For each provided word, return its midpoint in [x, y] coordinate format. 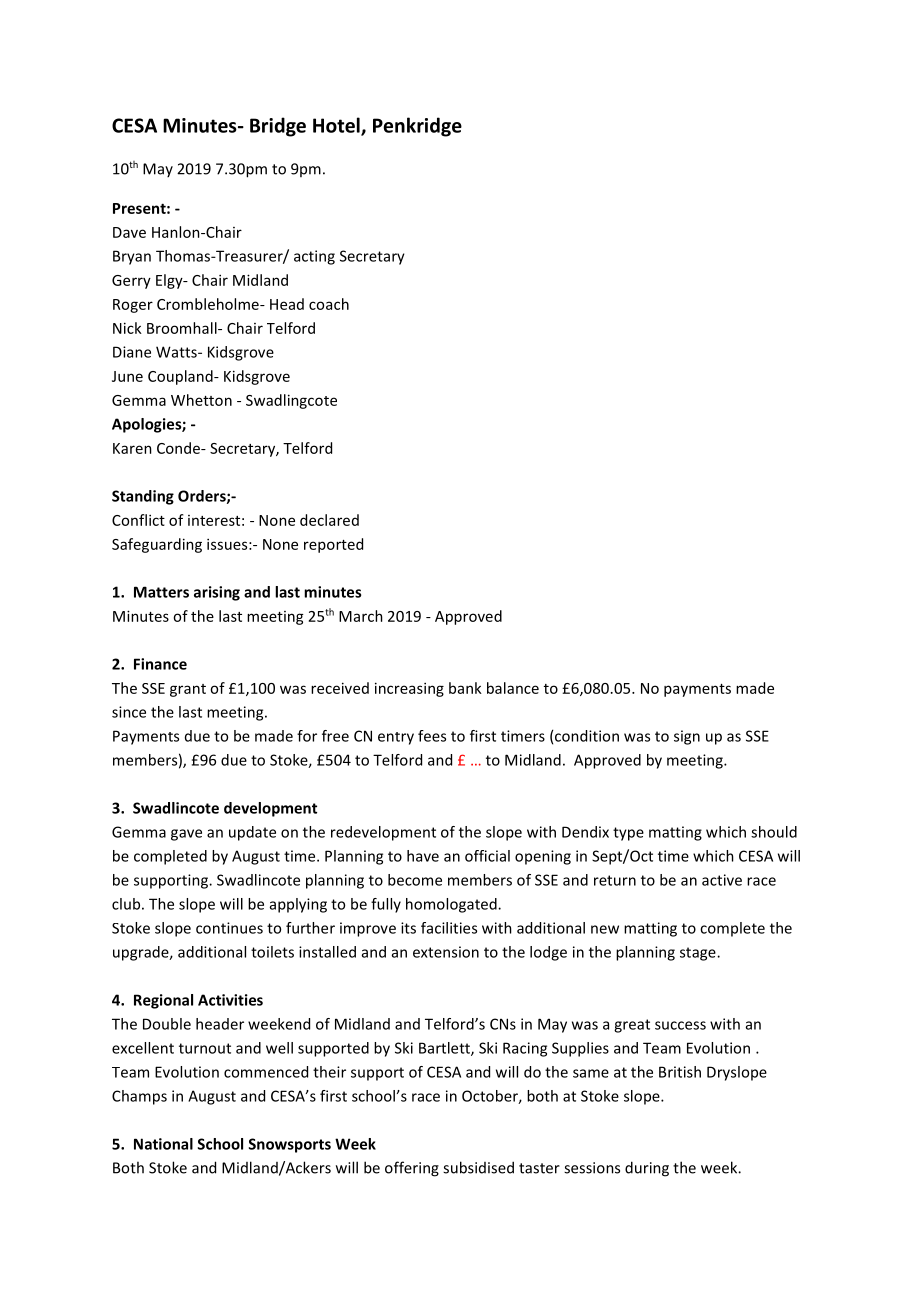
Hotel [337, 126]
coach [329, 304]
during [647, 1169]
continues [229, 928]
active [722, 880]
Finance [160, 664]
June [127, 376]
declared [329, 520]
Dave [129, 232]
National [163, 1144]
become [415, 880]
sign [687, 737]
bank [465, 688]
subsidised [478, 1167]
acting [314, 257]
